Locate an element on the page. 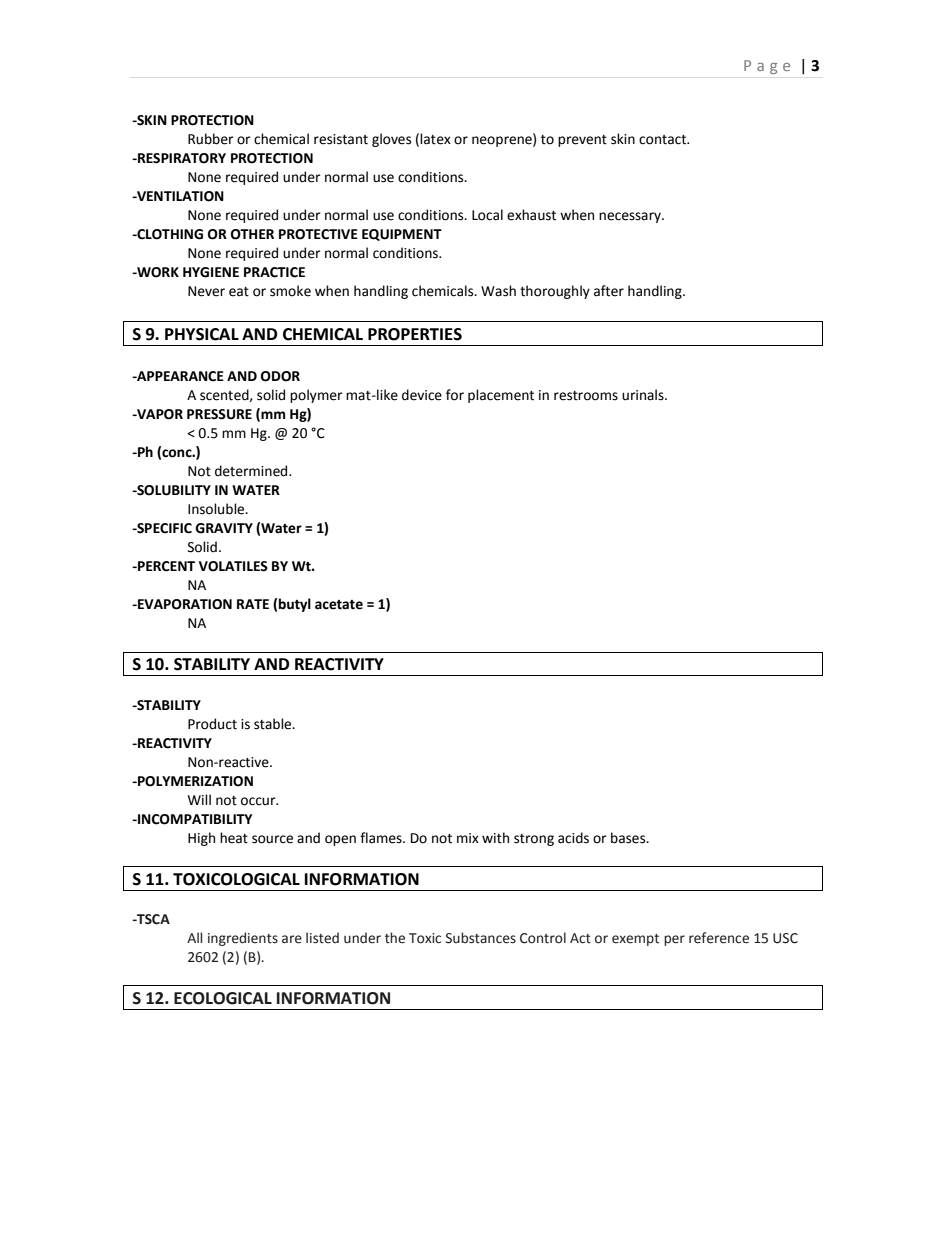 Image resolution: width=952 pixels, height=1233 pixels. placement is located at coordinates (501, 396).
